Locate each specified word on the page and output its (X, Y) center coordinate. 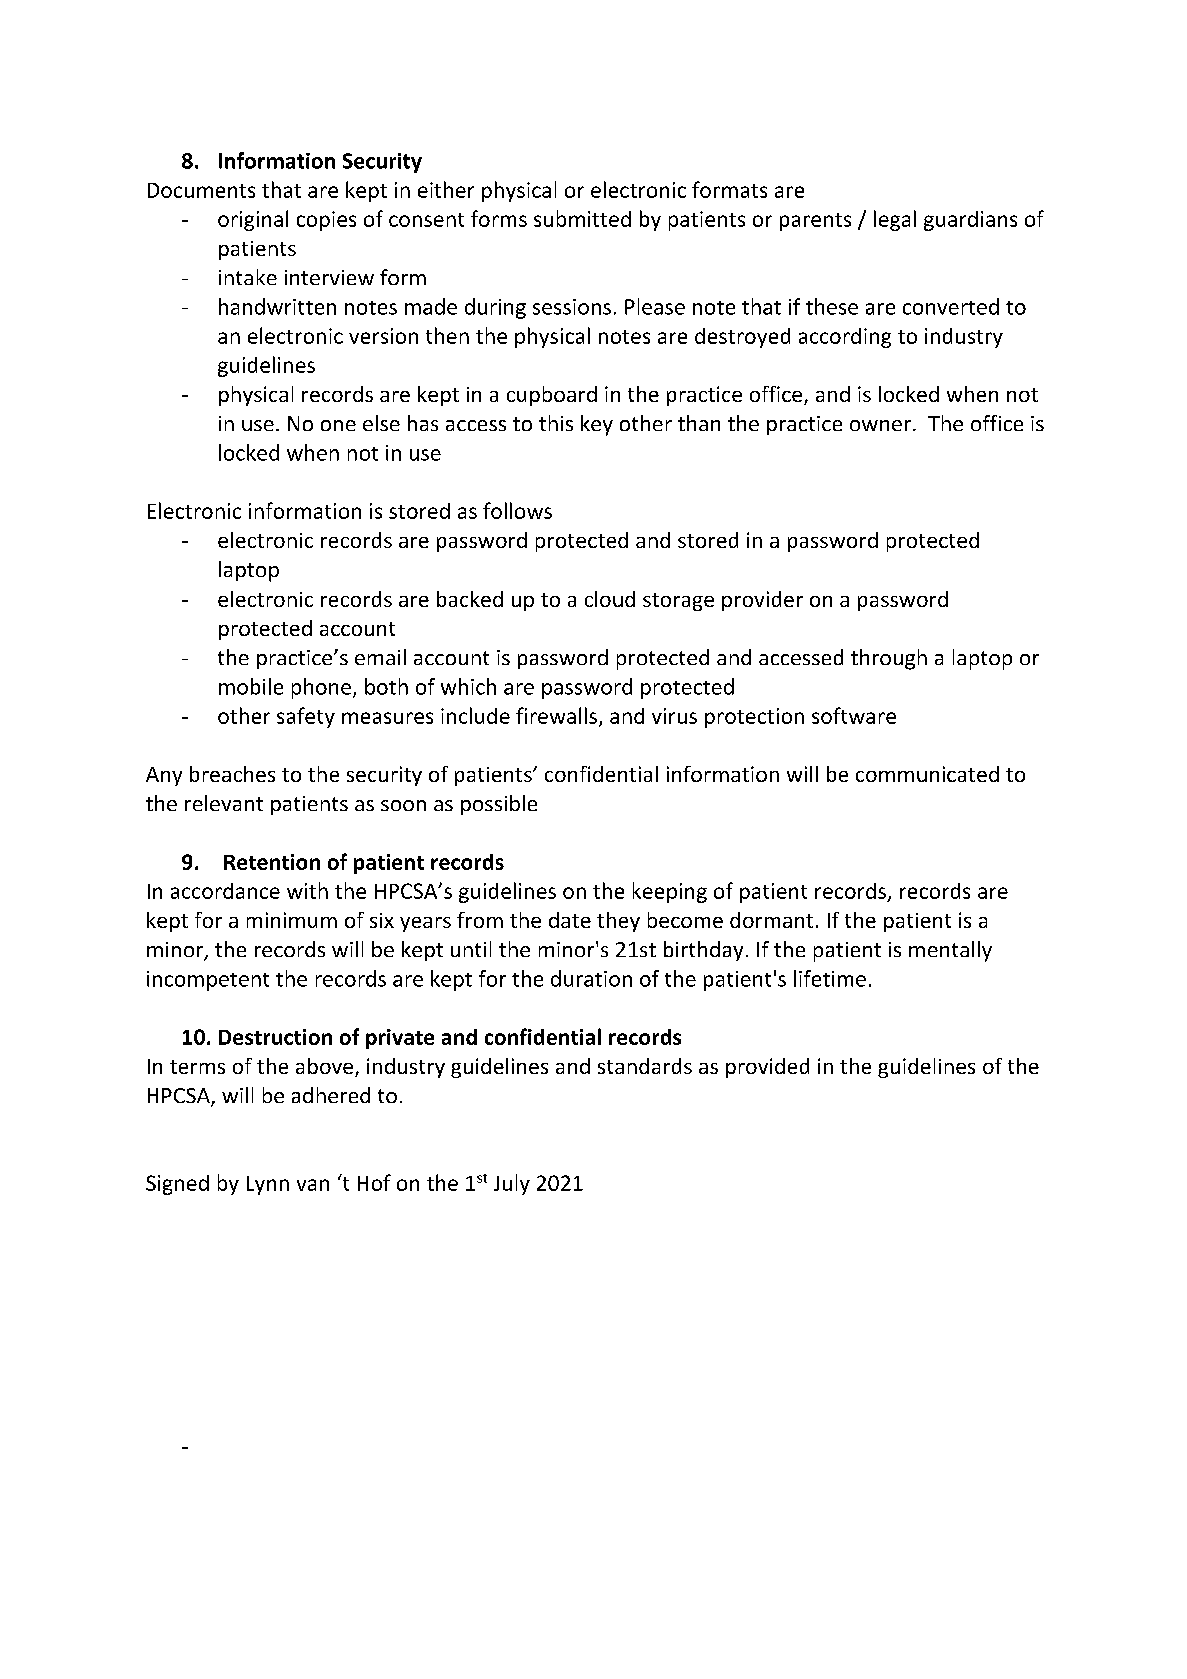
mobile (251, 686)
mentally (950, 951)
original (253, 220)
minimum (292, 920)
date (570, 920)
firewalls (556, 715)
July (512, 1184)
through (889, 659)
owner (880, 425)
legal (895, 220)
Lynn (268, 1185)
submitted (582, 218)
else (381, 423)
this (556, 423)
